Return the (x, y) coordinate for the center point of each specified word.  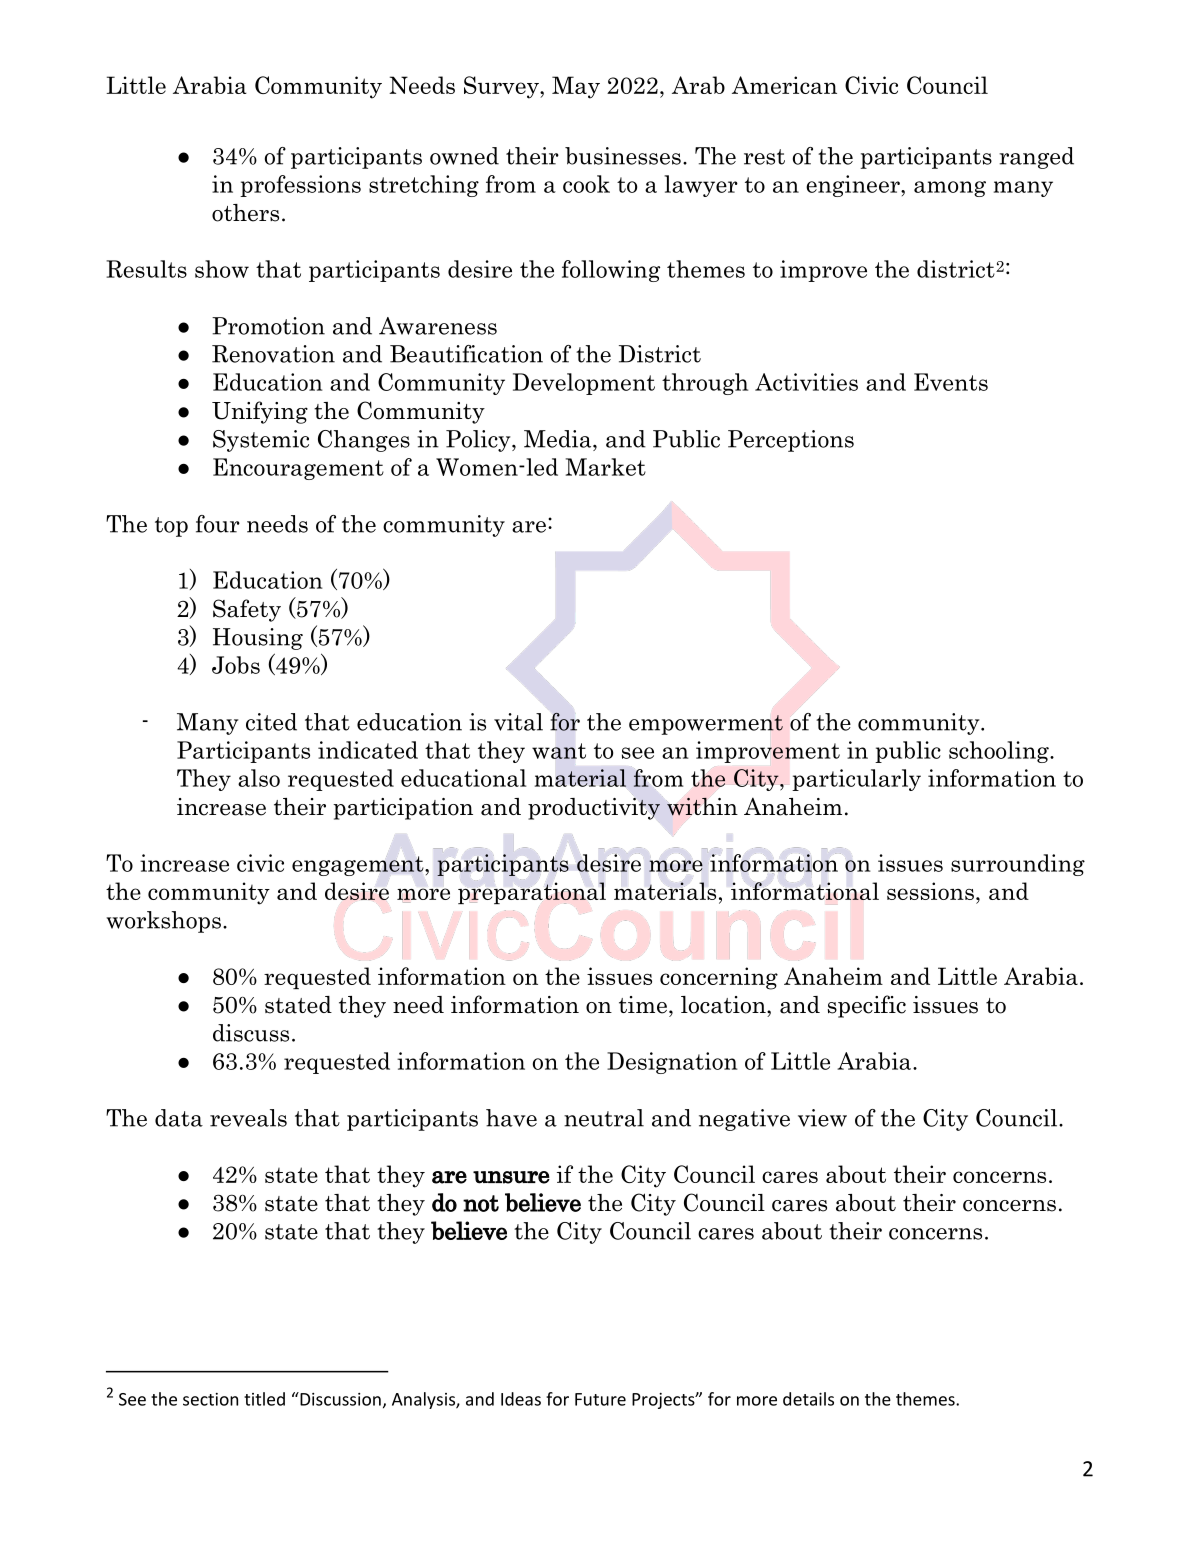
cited (271, 722)
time (643, 1005)
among (950, 189)
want (559, 751)
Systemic (261, 441)
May (576, 87)
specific (867, 1006)
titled (264, 1399)
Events (951, 382)
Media (559, 439)
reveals (248, 1118)
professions (300, 186)
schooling (1000, 752)
